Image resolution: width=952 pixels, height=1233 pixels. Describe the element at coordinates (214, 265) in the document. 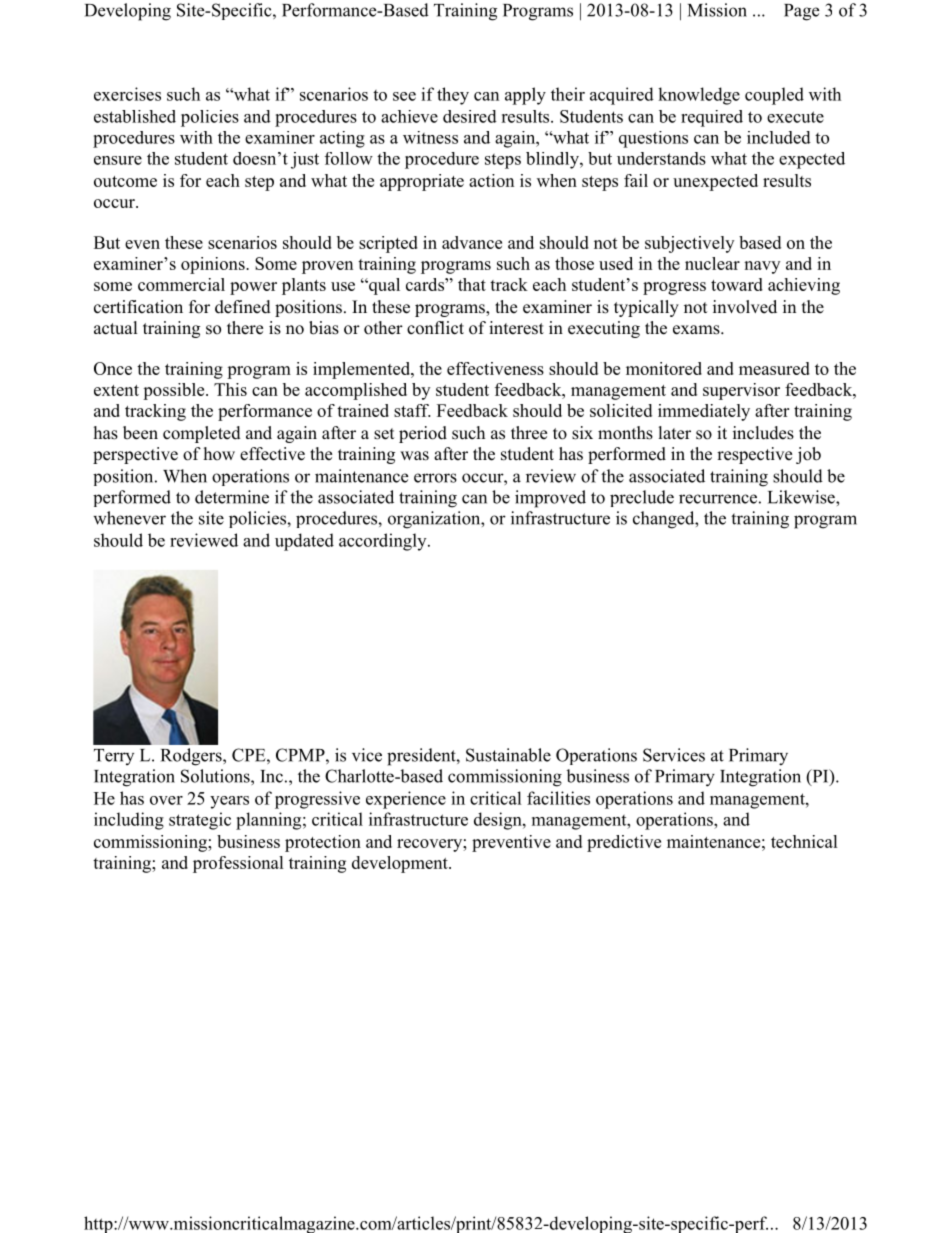

I see `opinions` at that location.
